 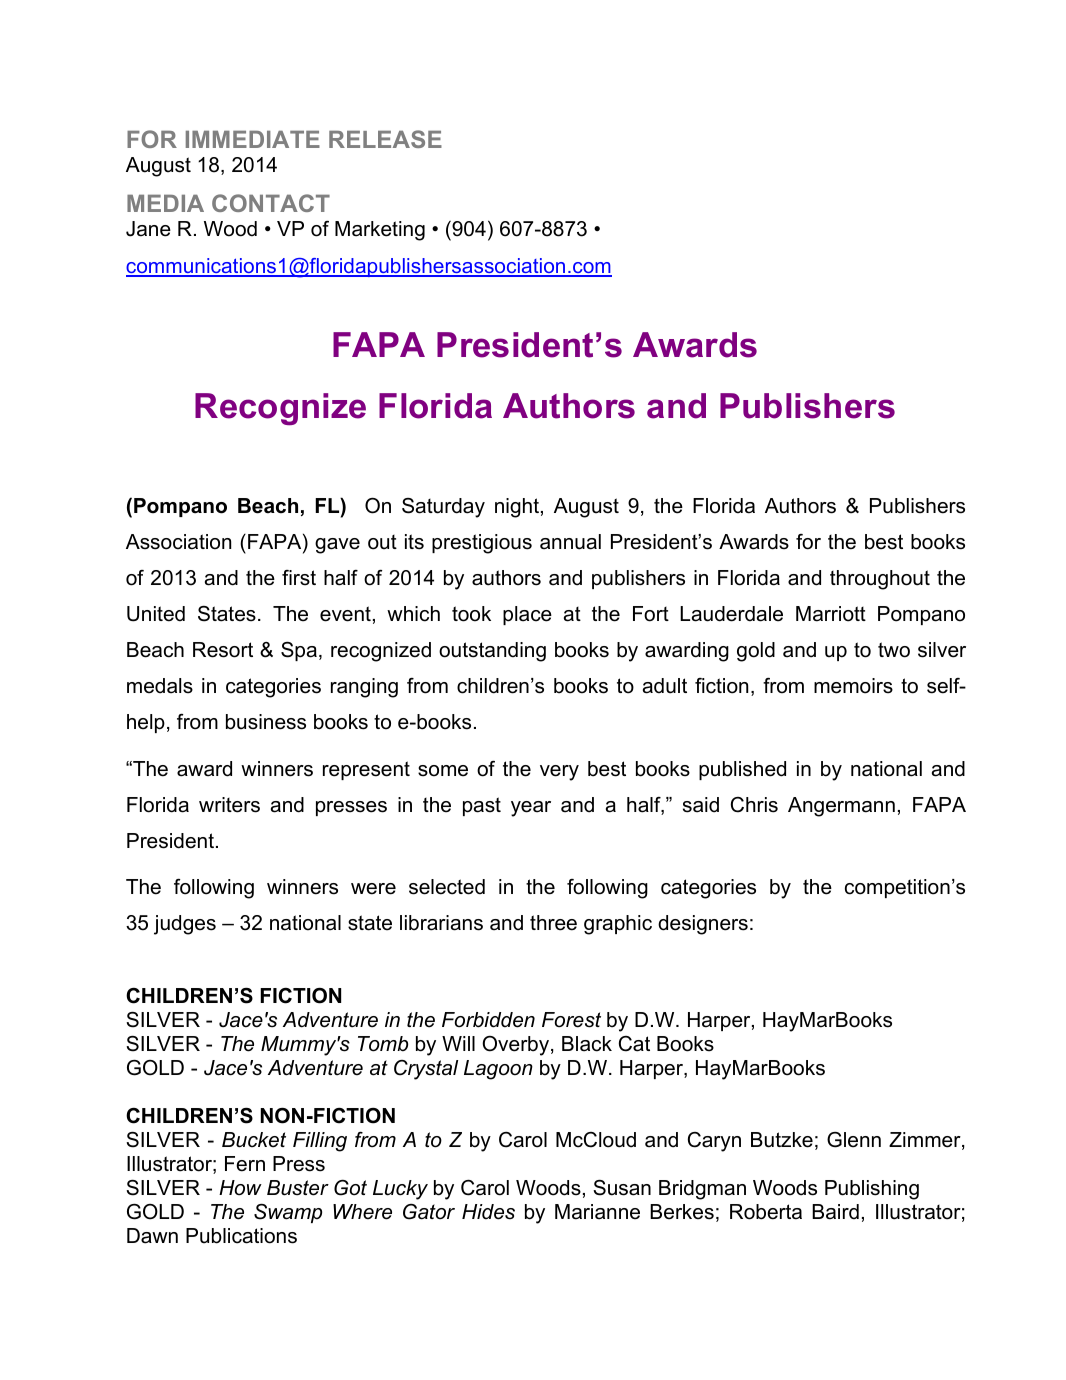 What do you see at coordinates (703, 925) in the screenshot?
I see `designers` at bounding box center [703, 925].
